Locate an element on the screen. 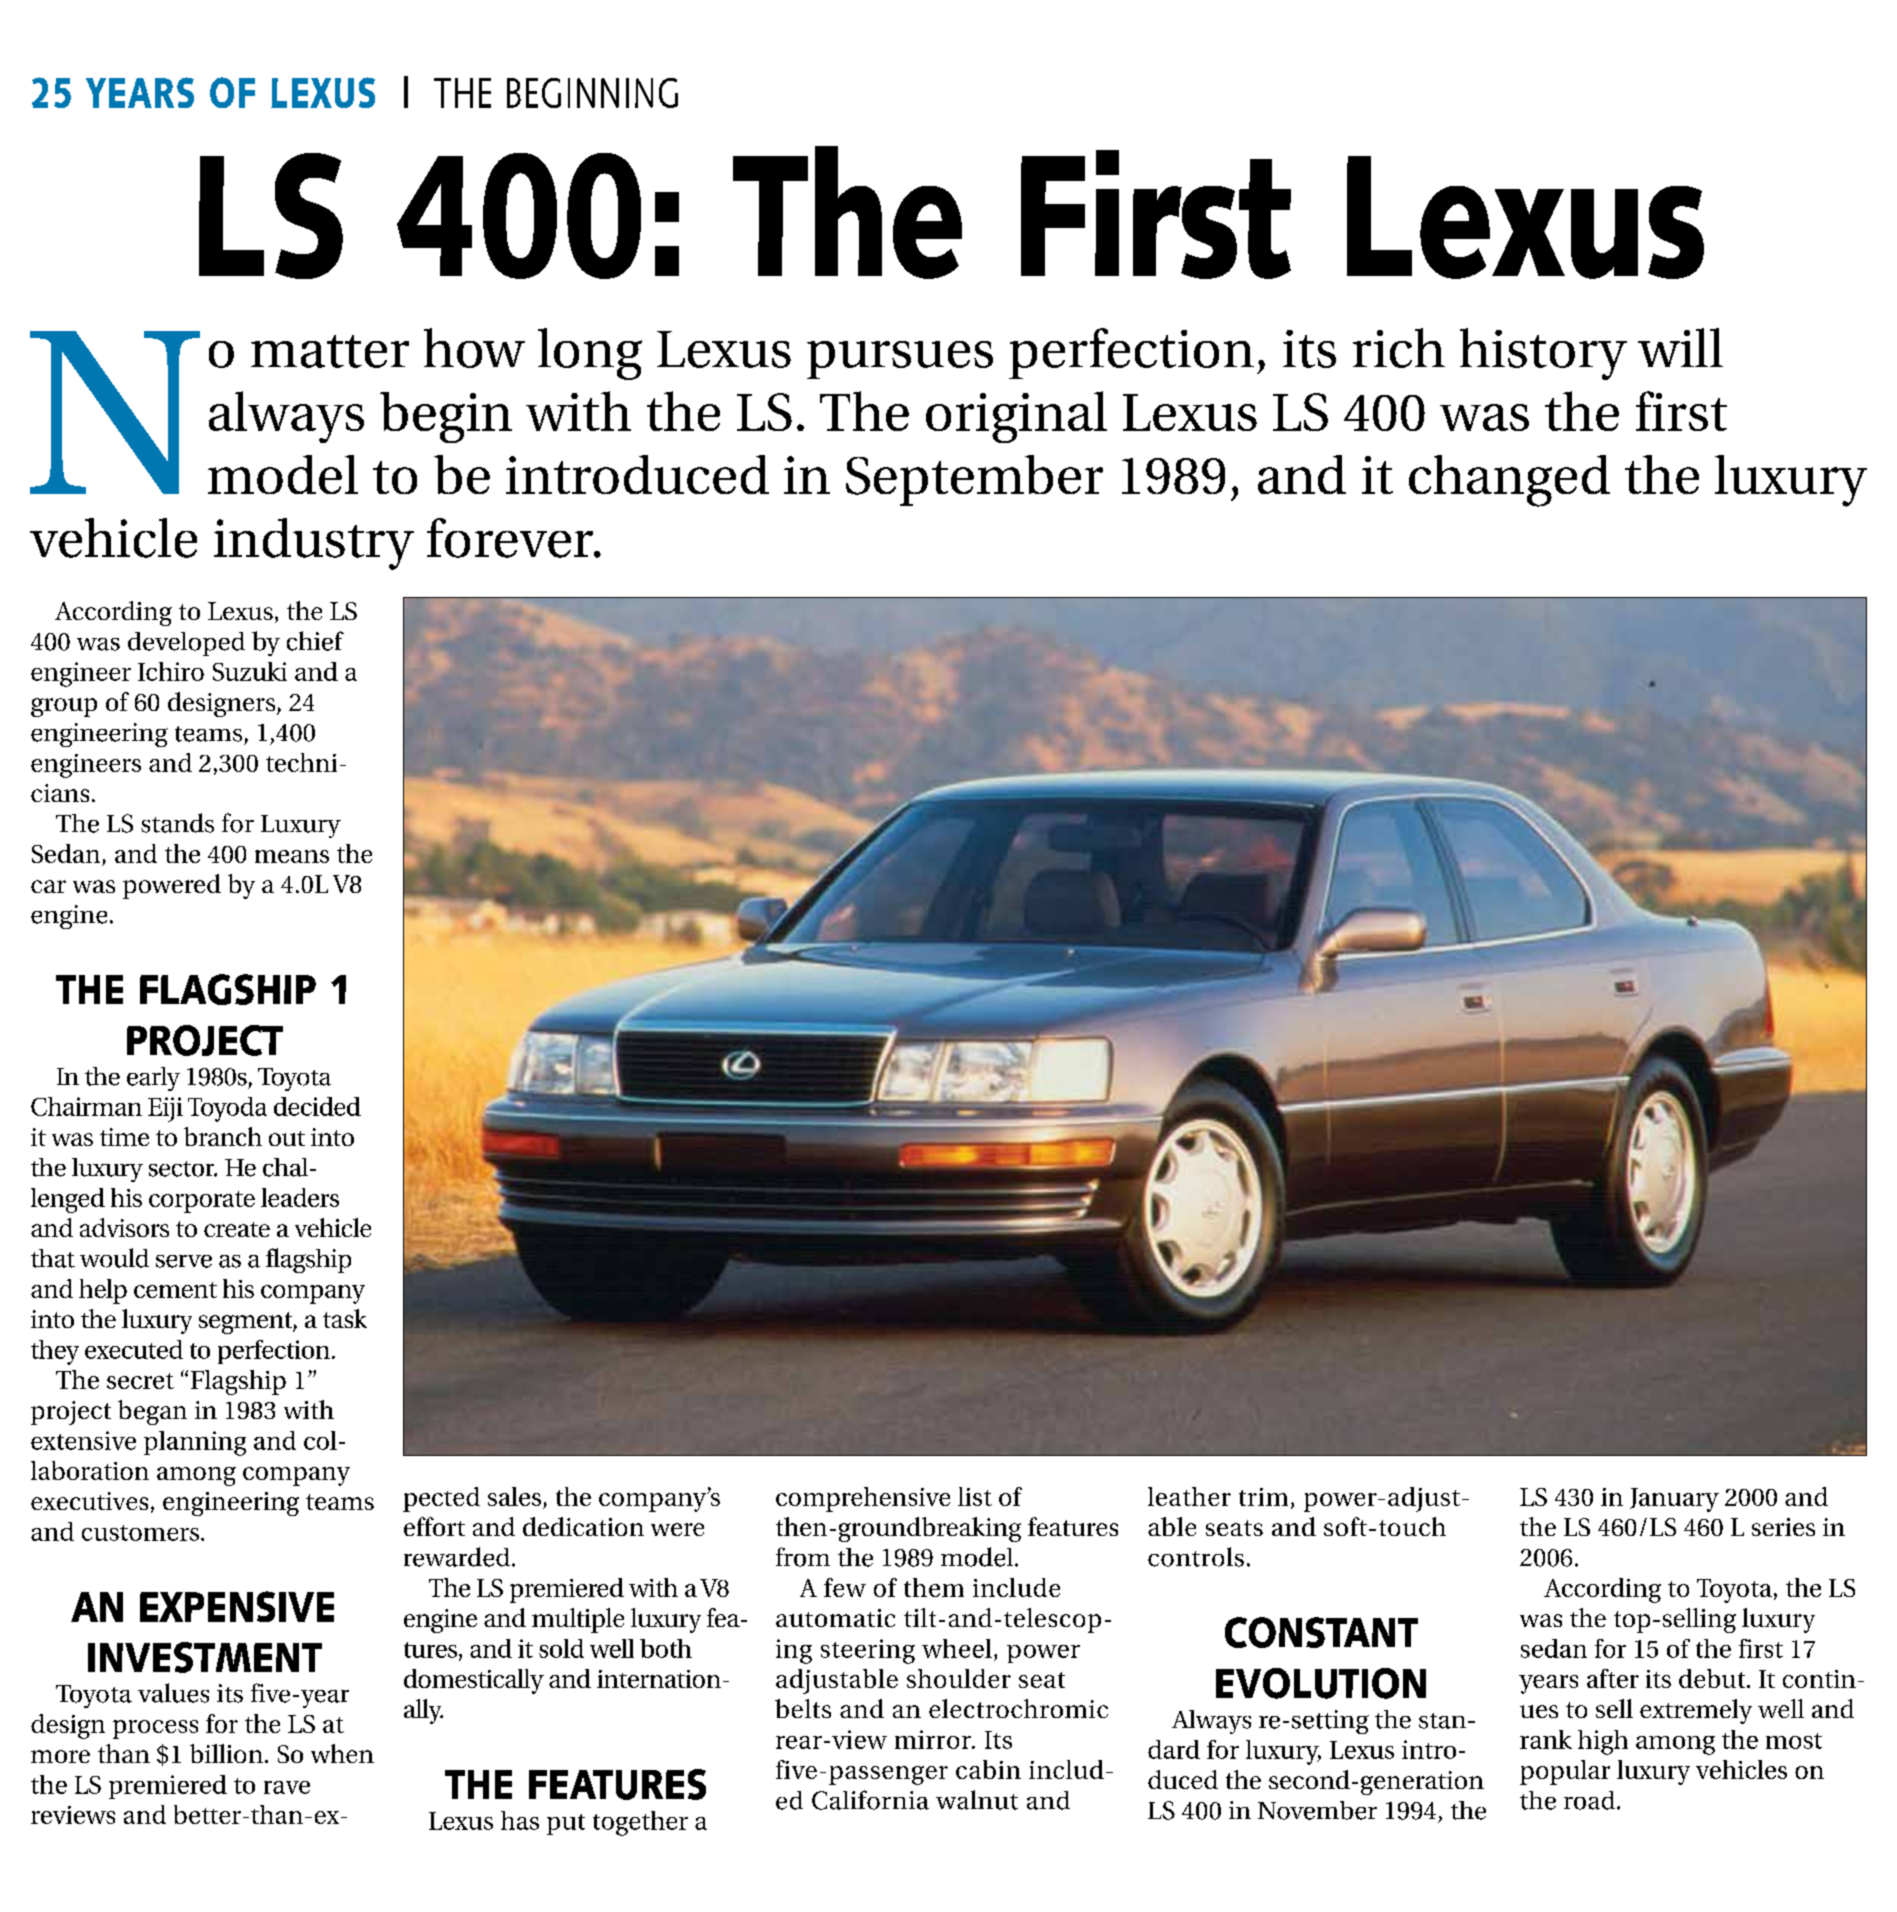 The width and height of the screenshot is (1897, 1912). belts is located at coordinates (803, 1708).
